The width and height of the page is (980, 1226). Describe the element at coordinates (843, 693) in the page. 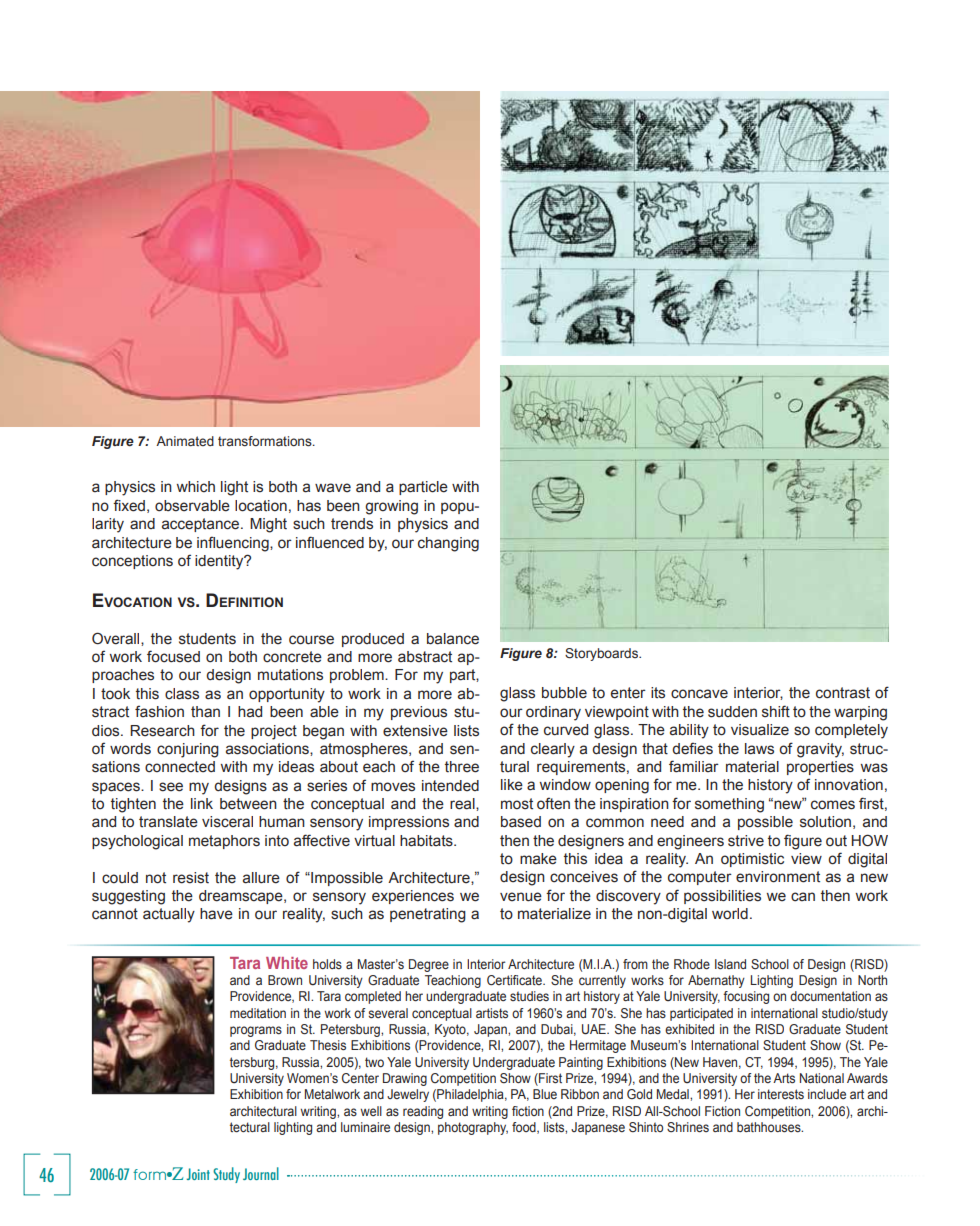

I see `contrast` at that location.
